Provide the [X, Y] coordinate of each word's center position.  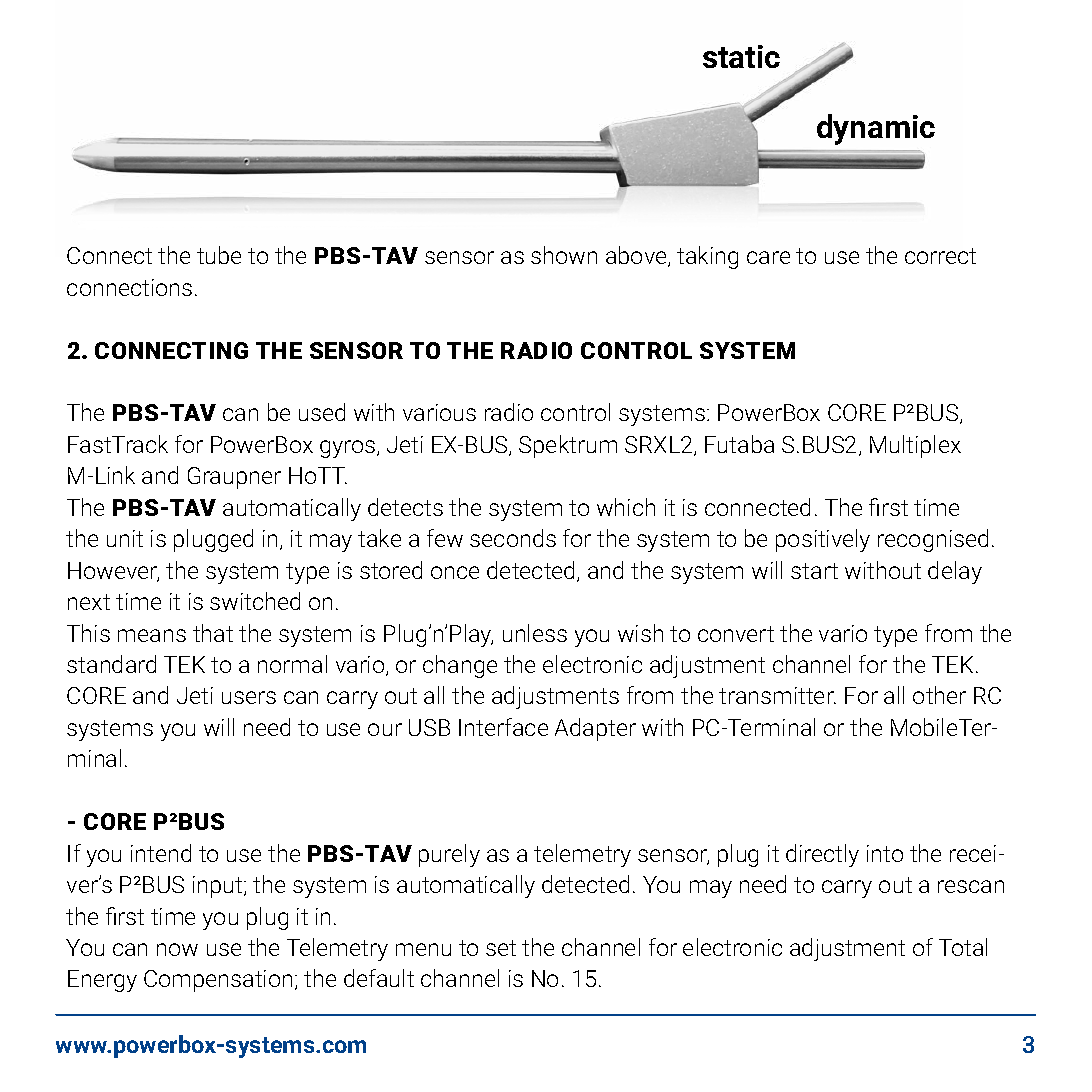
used [322, 412]
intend [161, 853]
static [741, 56]
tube [219, 255]
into [885, 853]
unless [535, 633]
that [213, 633]
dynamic [876, 129]
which [626, 507]
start [814, 571]
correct [940, 256]
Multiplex [915, 446]
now [177, 949]
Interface [503, 727]
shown [564, 255]
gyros [349, 449]
